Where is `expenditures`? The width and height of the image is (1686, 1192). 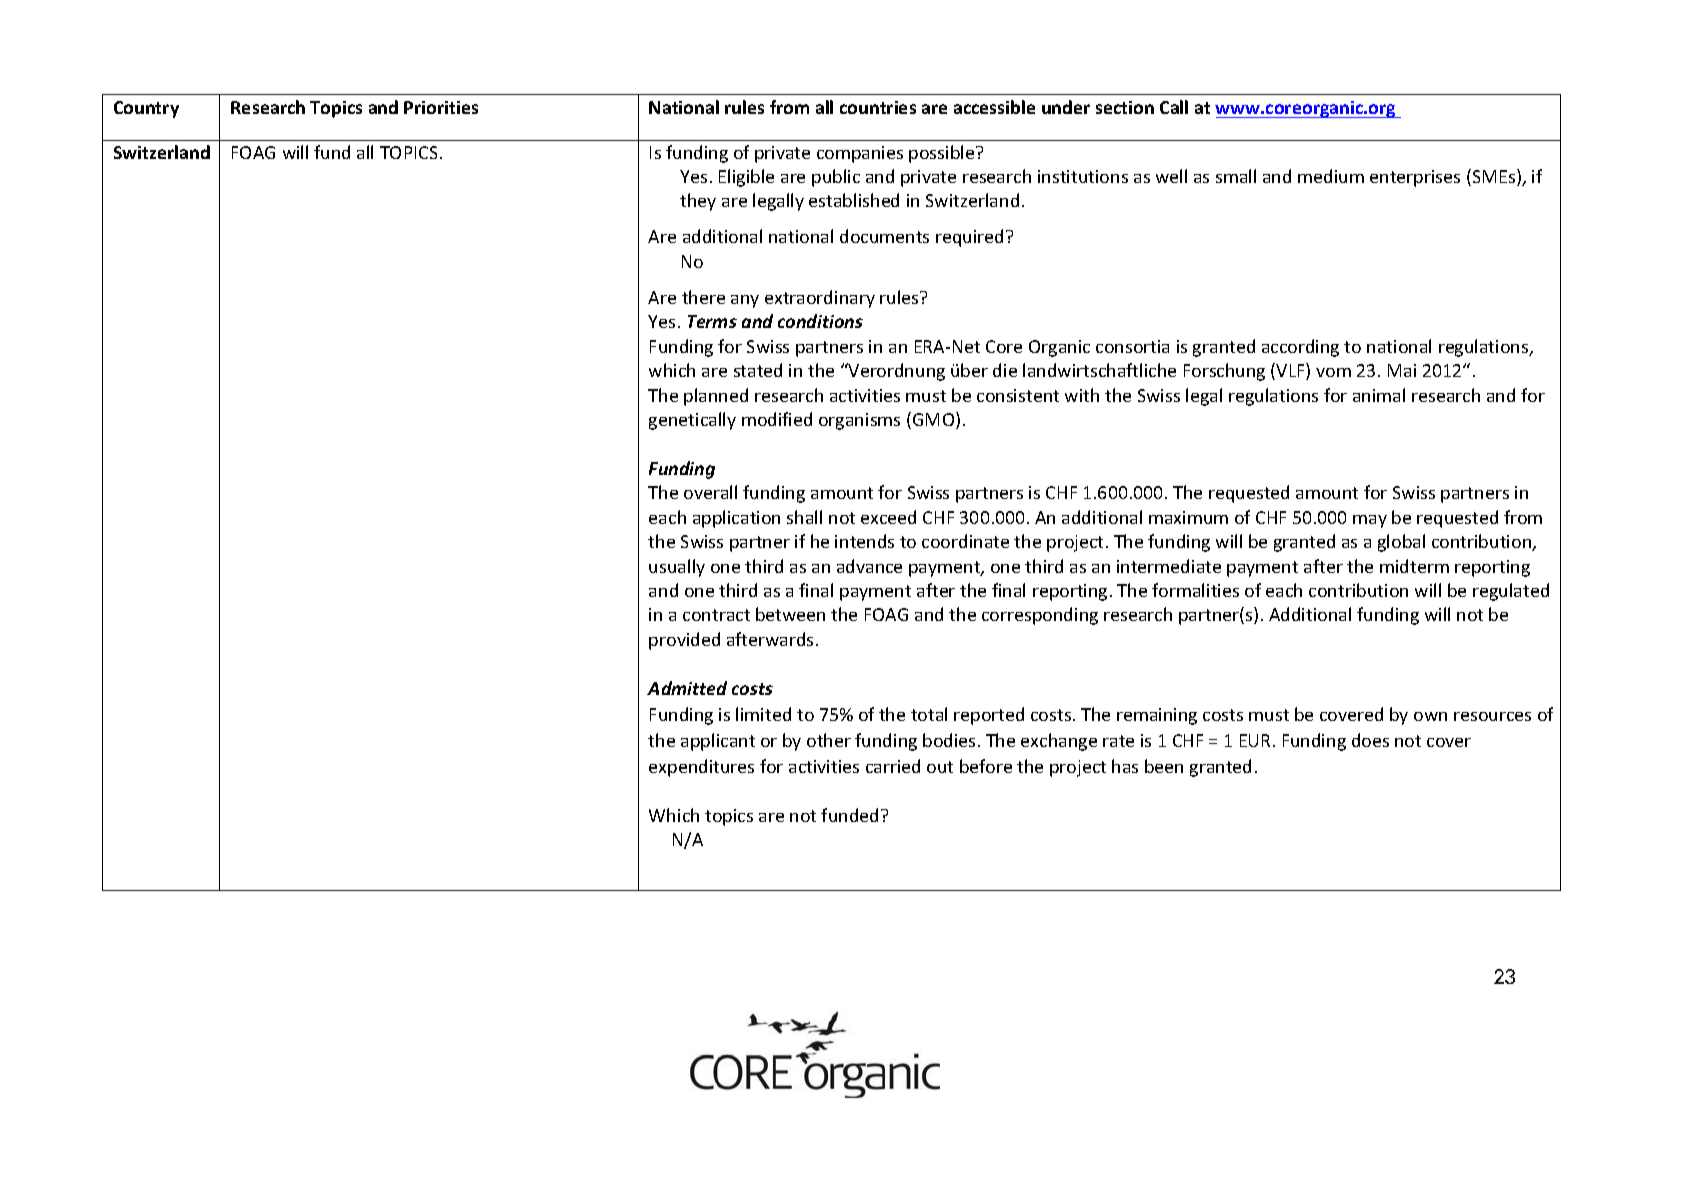 expenditures is located at coordinates (701, 768).
